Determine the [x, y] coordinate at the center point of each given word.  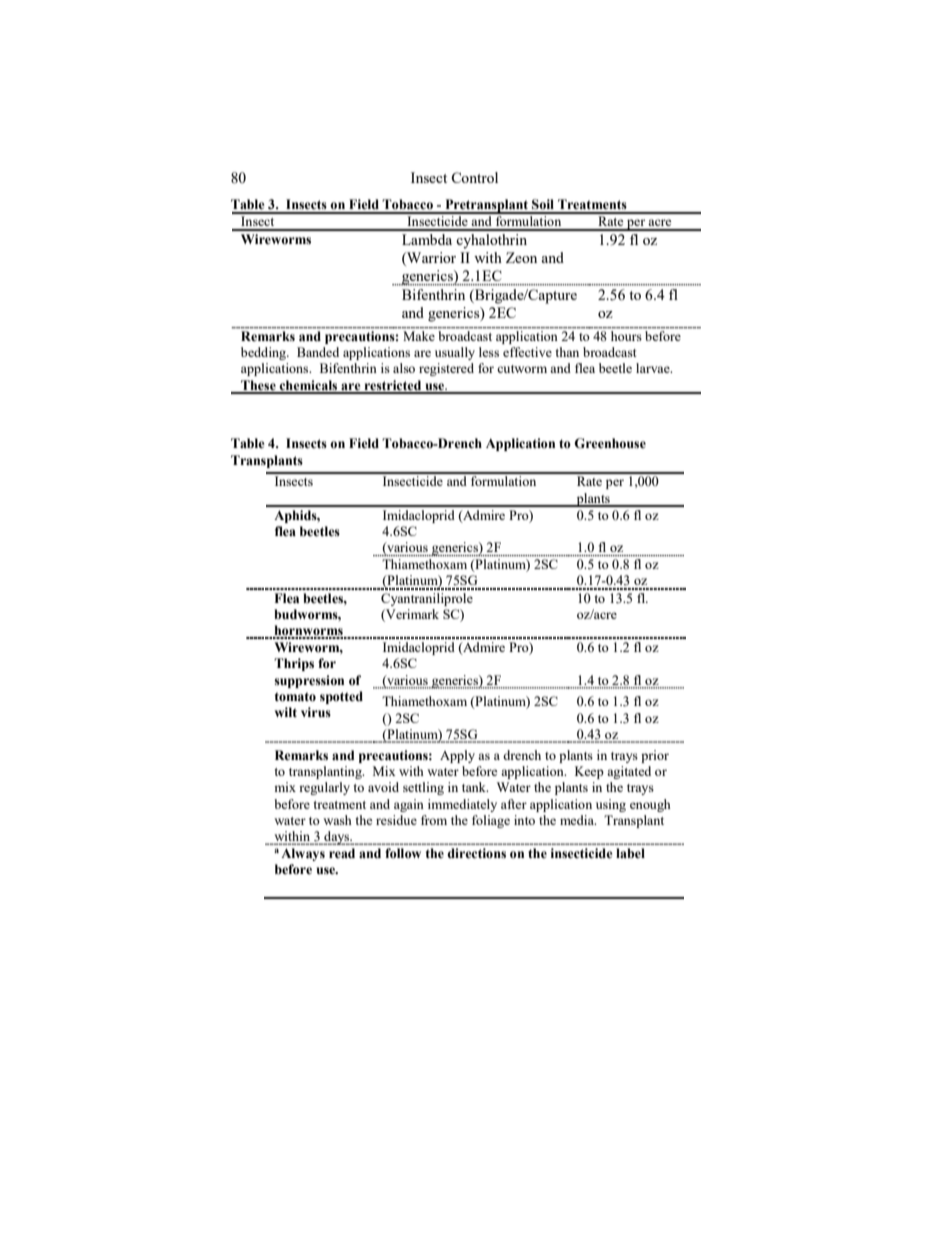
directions [476, 853]
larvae [654, 368]
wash [337, 820]
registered [446, 369]
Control [474, 177]
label [630, 853]
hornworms [308, 631]
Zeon [521, 257]
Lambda [427, 239]
